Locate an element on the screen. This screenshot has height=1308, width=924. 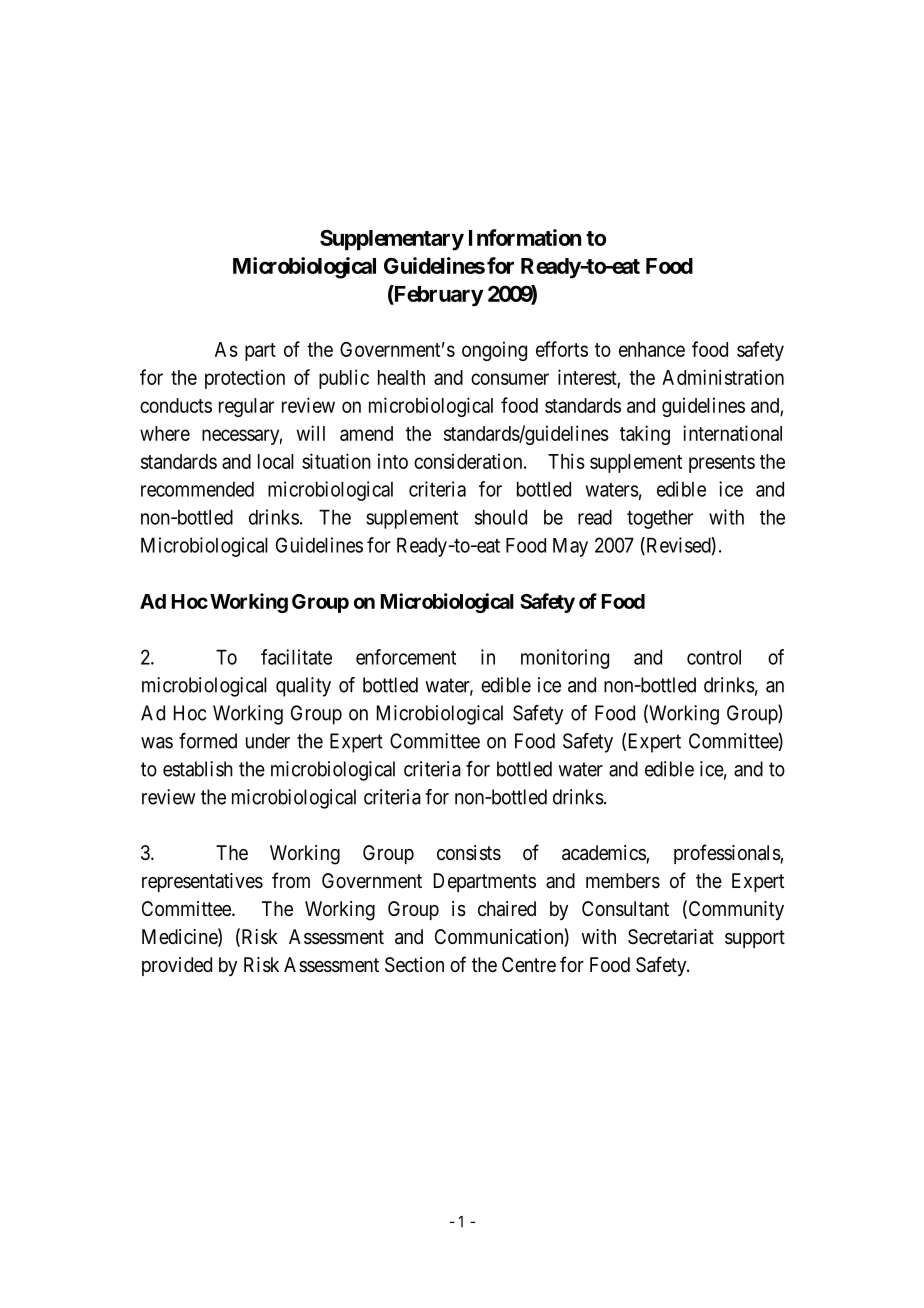
presents is located at coordinates (722, 464).
